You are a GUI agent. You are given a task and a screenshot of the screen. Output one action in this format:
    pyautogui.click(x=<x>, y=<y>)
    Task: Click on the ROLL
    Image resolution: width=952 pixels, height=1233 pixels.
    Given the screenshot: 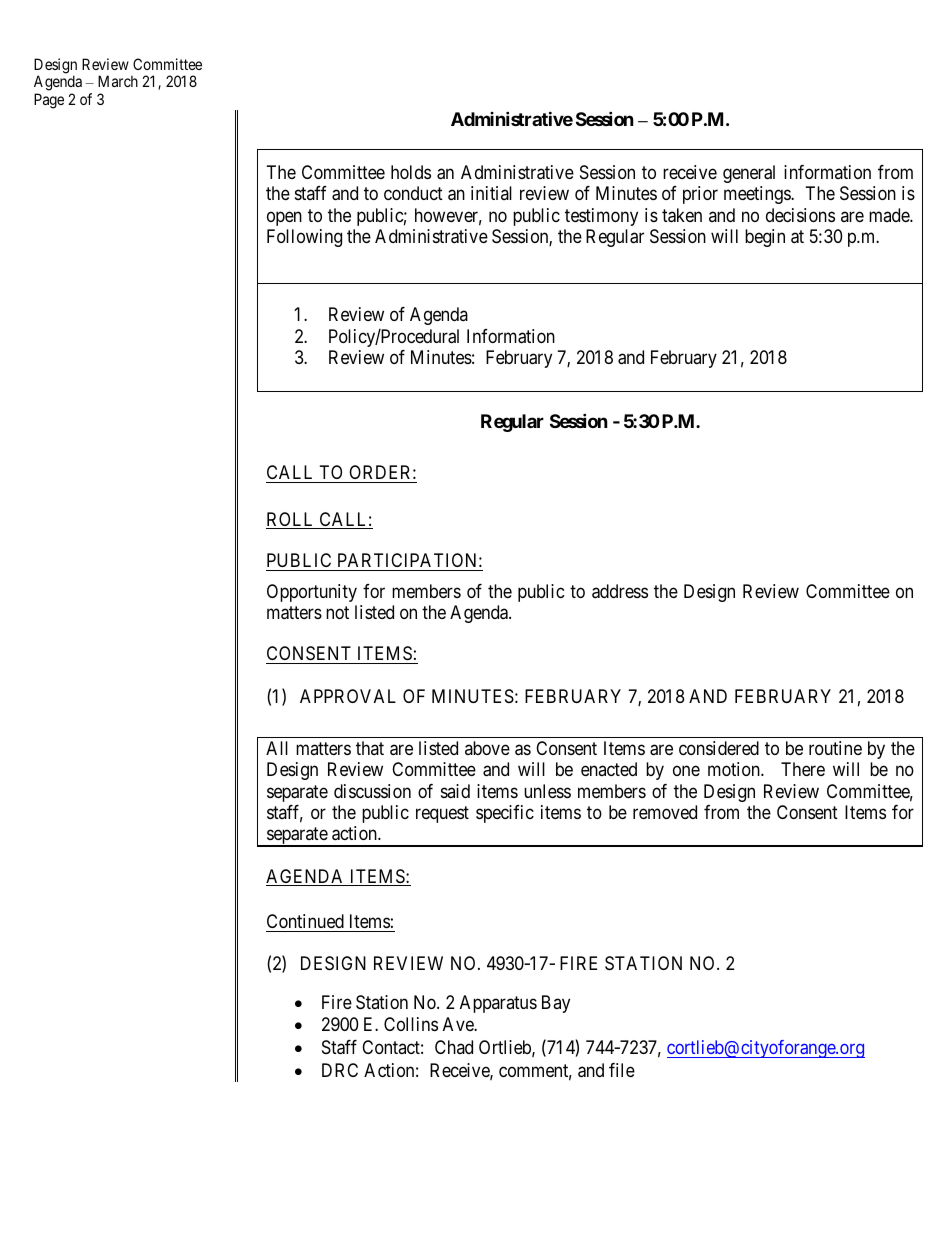 What is the action you would take?
    pyautogui.click(x=291, y=520)
